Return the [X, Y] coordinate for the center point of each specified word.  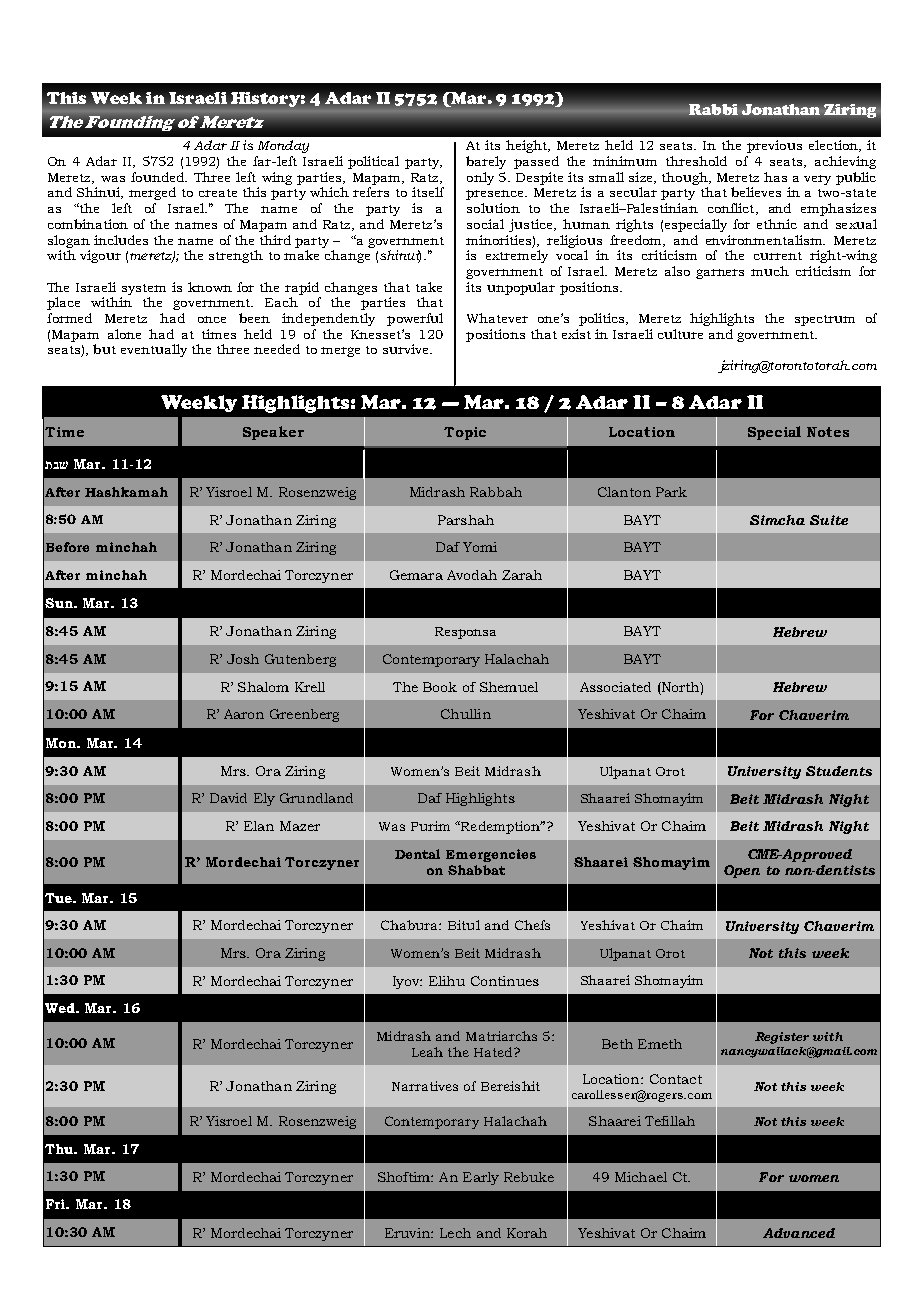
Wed [61, 1008]
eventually [154, 350]
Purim [430, 826]
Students [839, 771]
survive [407, 349]
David [228, 798]
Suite [829, 520]
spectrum [825, 320]
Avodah [472, 575]
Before [67, 547]
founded [158, 177]
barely [486, 162]
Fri [57, 1204]
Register [782, 1038]
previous [774, 146]
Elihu [447, 981]
